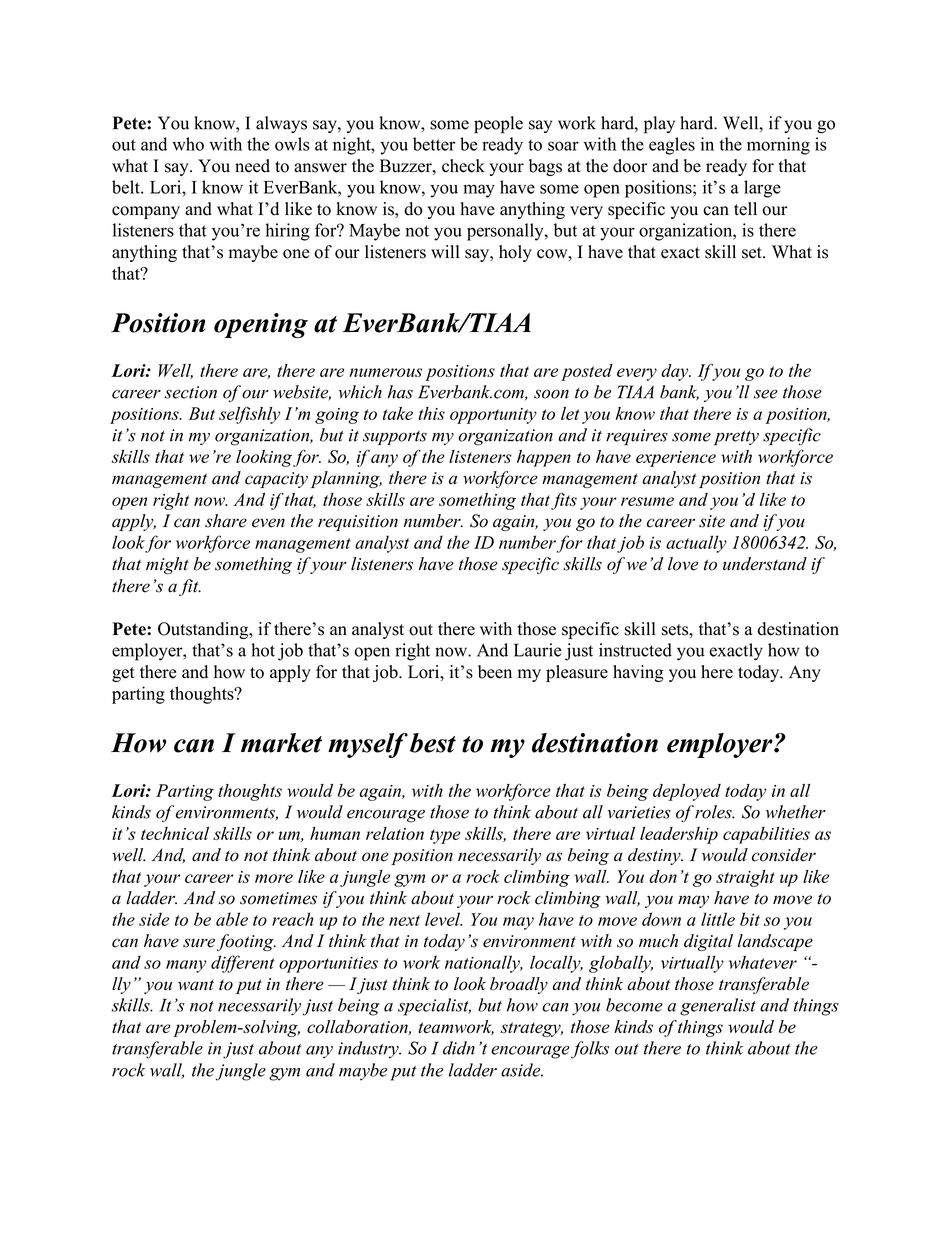 The width and height of the page is (952, 1233). What do you see at coordinates (196, 985) in the page?
I see `want` at bounding box center [196, 985].
